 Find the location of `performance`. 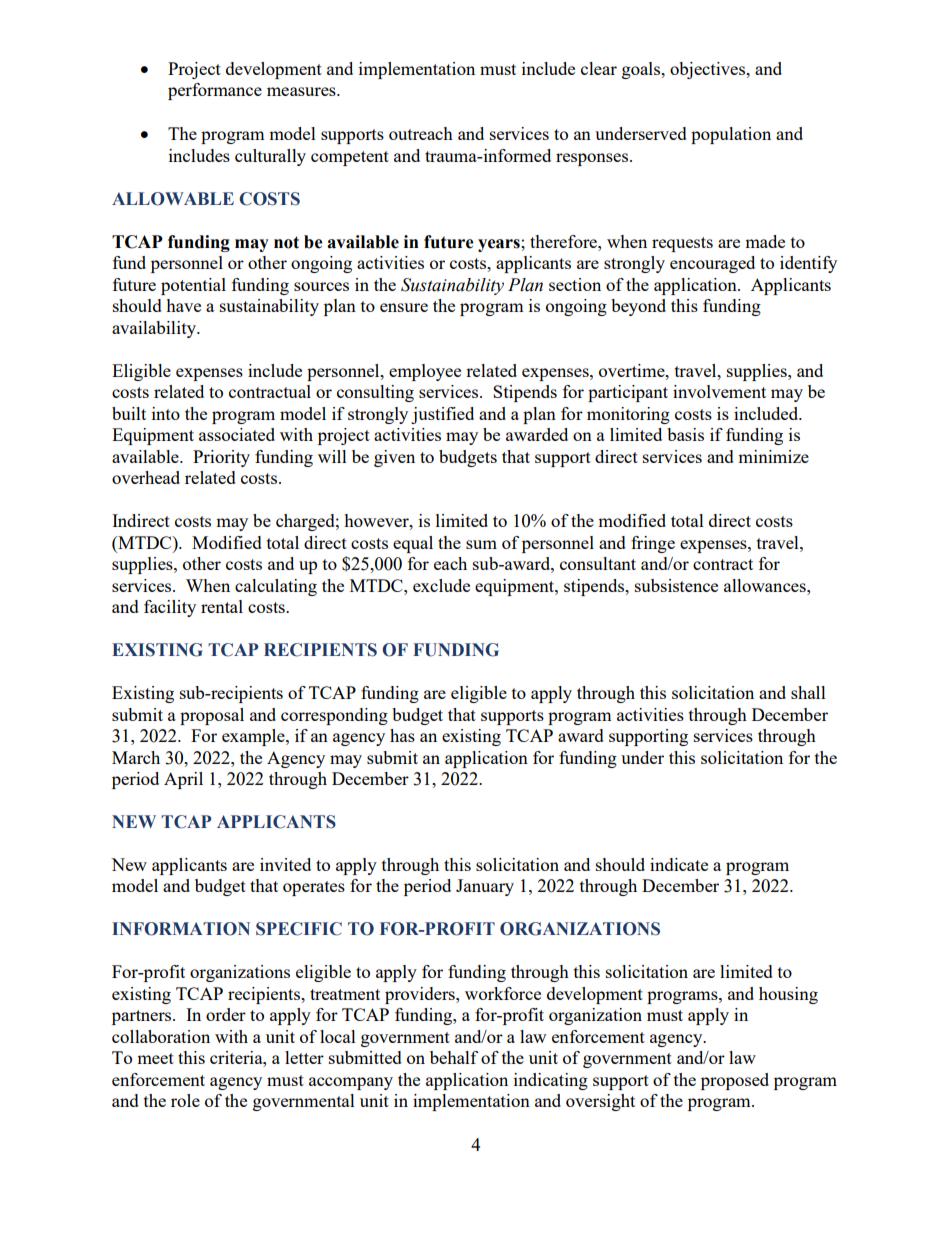

performance is located at coordinates (215, 91).
